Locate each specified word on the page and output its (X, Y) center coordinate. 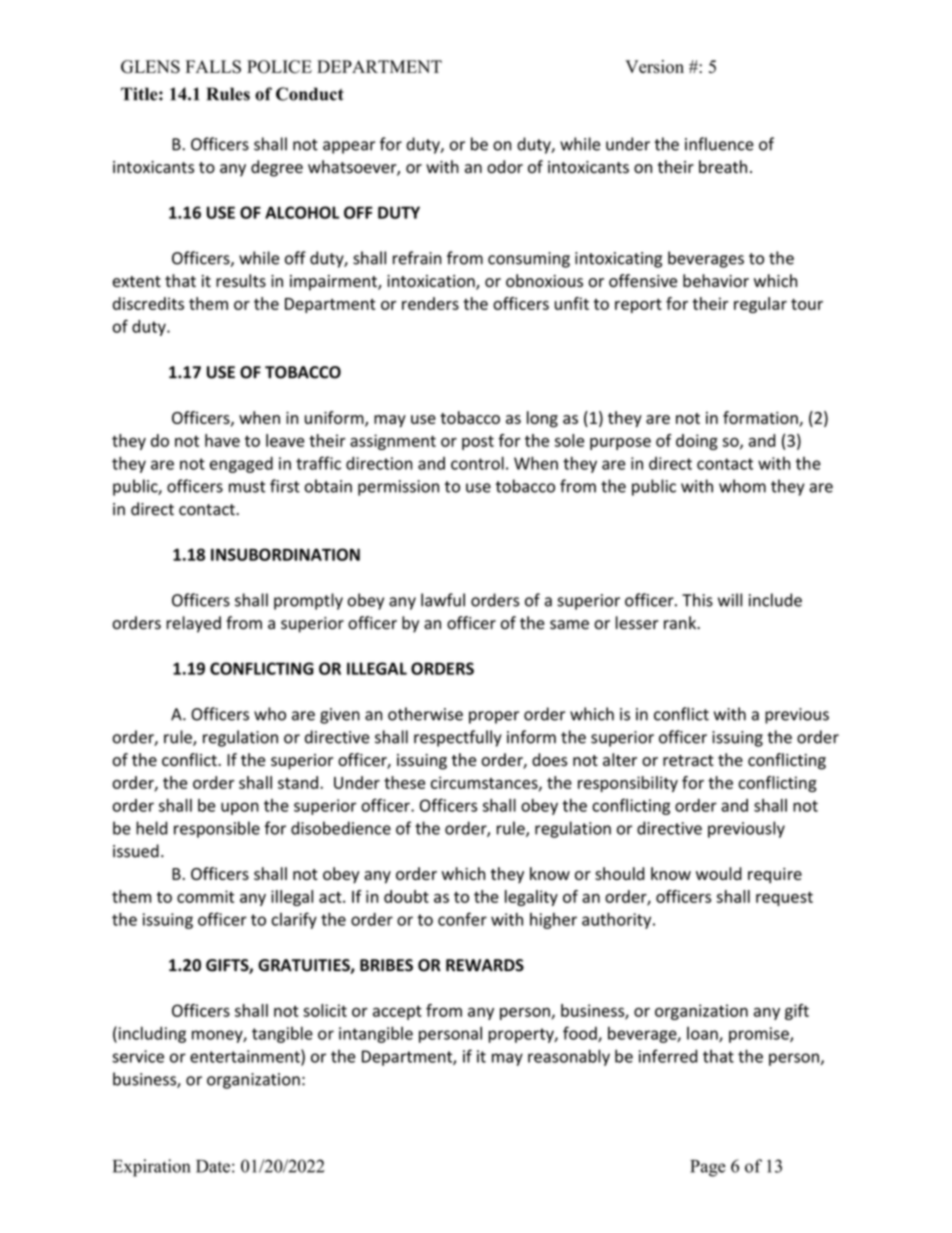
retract (688, 760)
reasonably (569, 1057)
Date (213, 1166)
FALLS (213, 67)
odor (505, 167)
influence (719, 144)
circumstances (485, 783)
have (222, 440)
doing (697, 442)
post (478, 442)
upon (240, 808)
